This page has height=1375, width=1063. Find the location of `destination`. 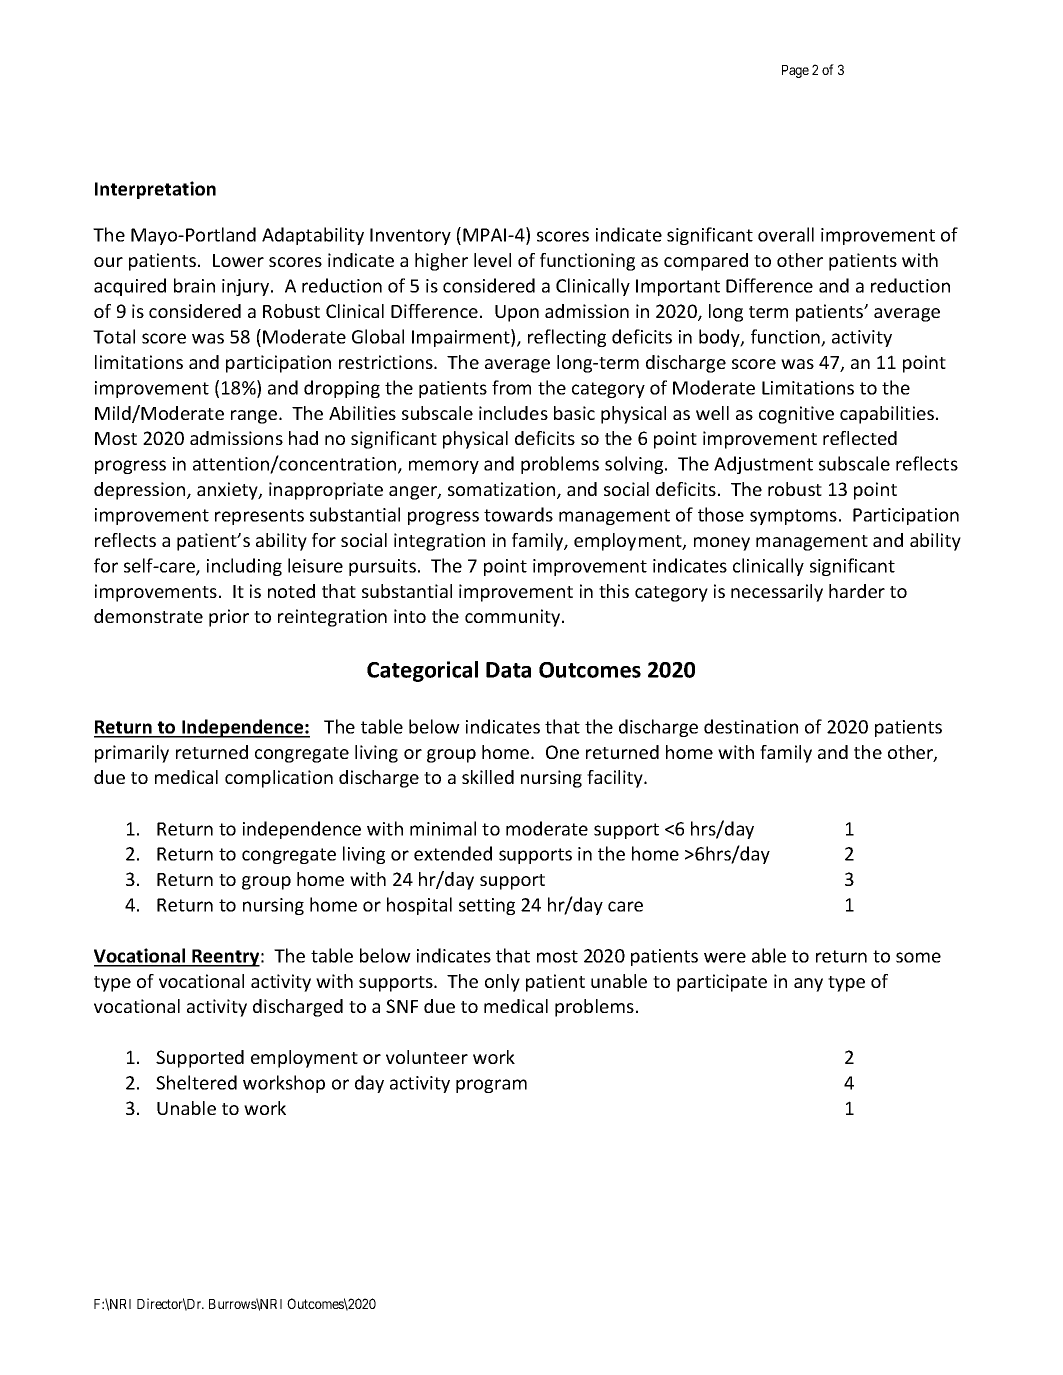

destination is located at coordinates (751, 726).
